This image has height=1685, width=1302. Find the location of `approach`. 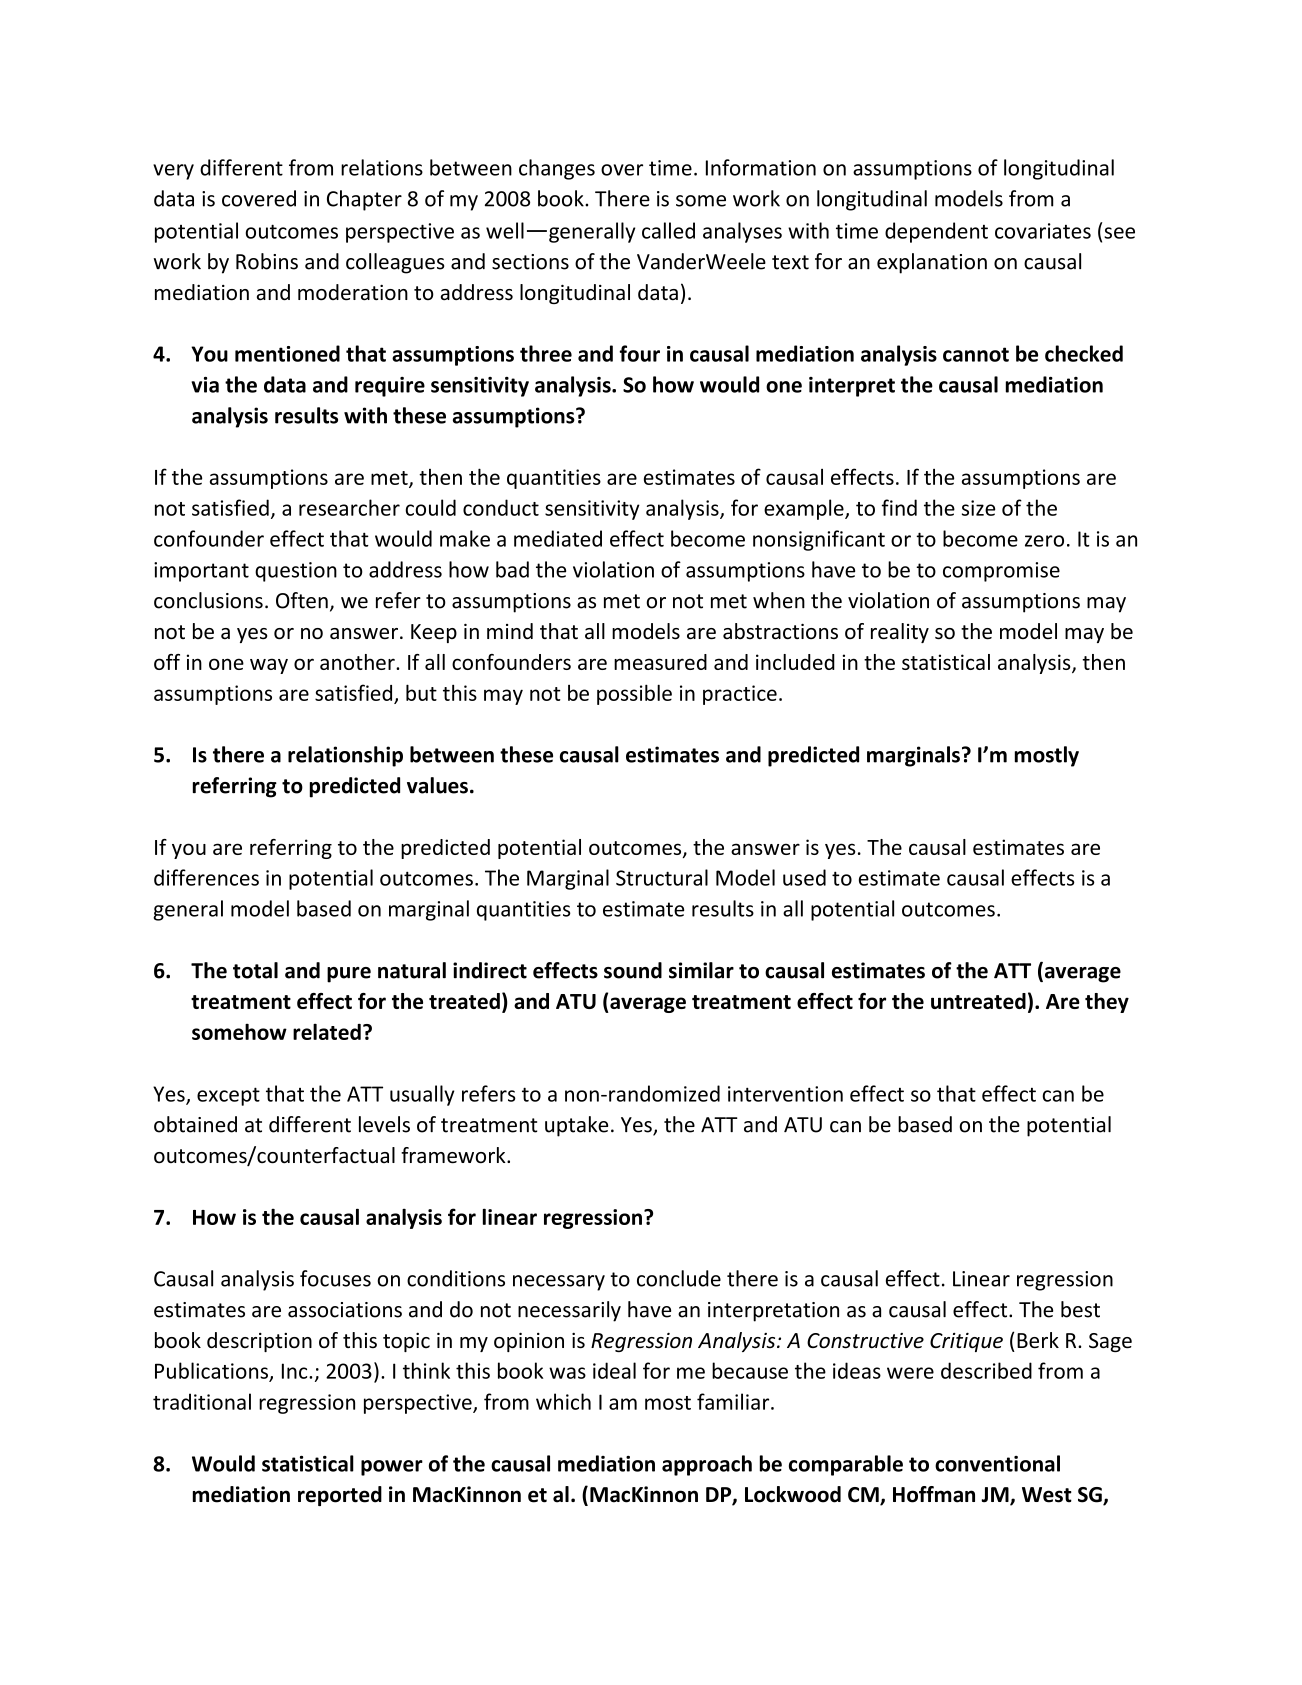

approach is located at coordinates (707, 1465).
